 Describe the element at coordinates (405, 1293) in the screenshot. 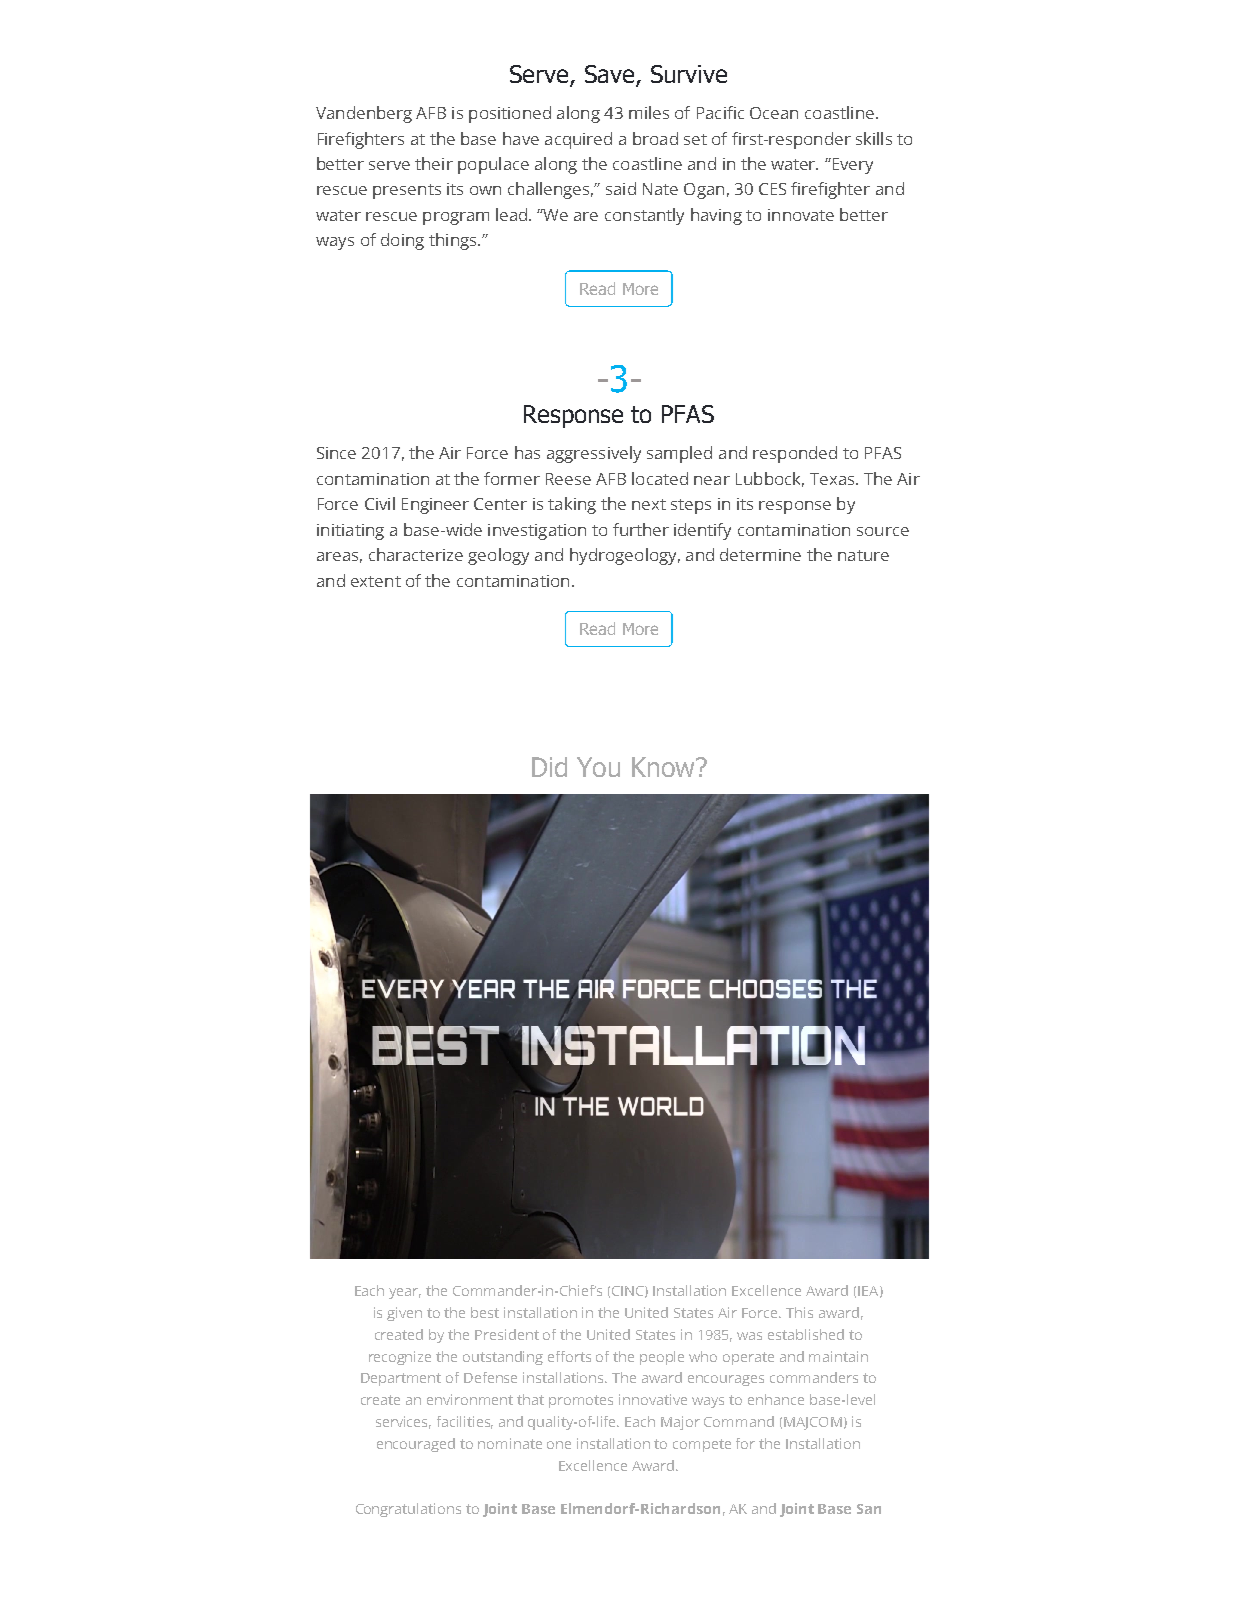

I see `year` at that location.
